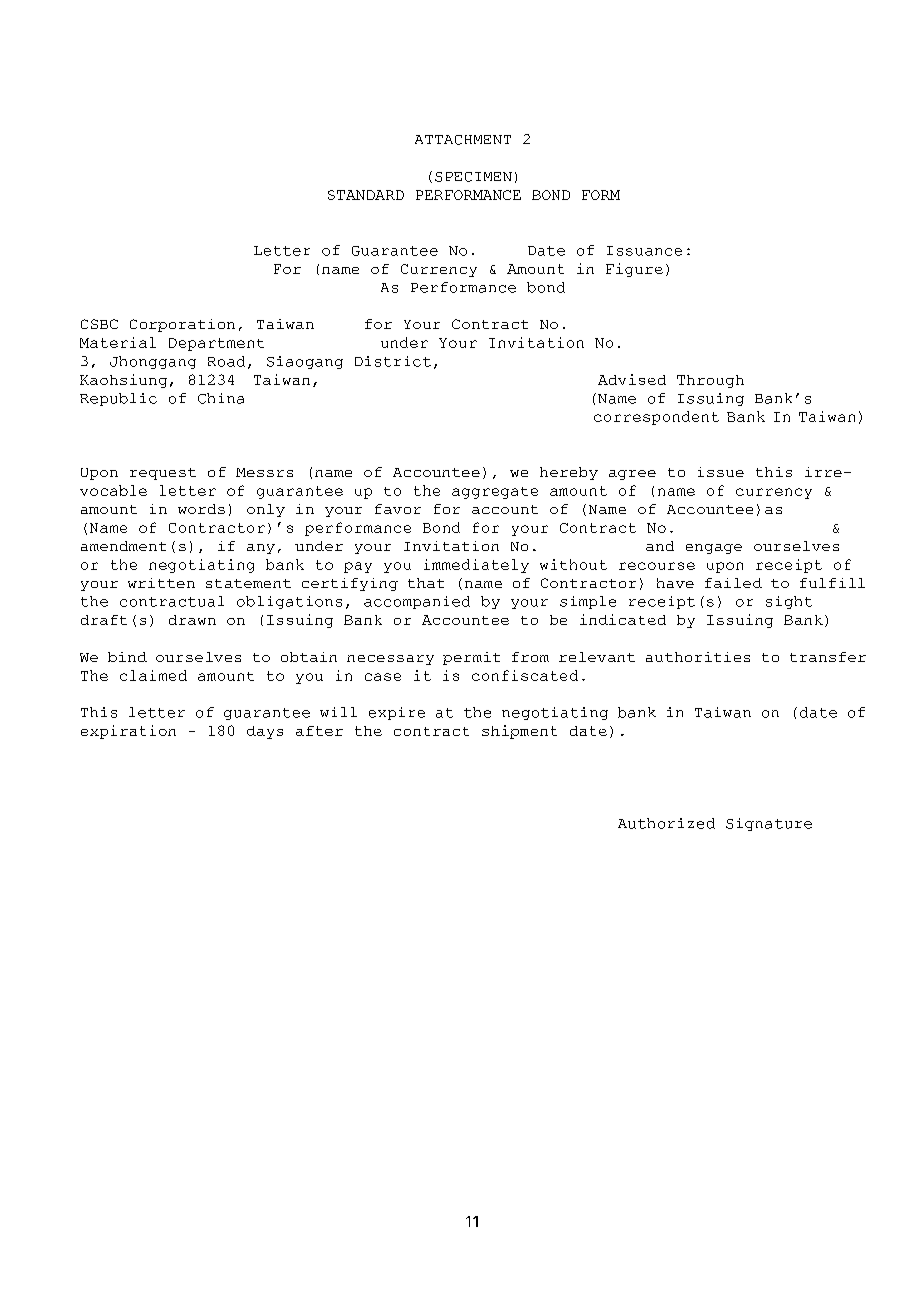 The image size is (924, 1308). Describe the element at coordinates (644, 251) in the image. I see `Issuance` at that location.
